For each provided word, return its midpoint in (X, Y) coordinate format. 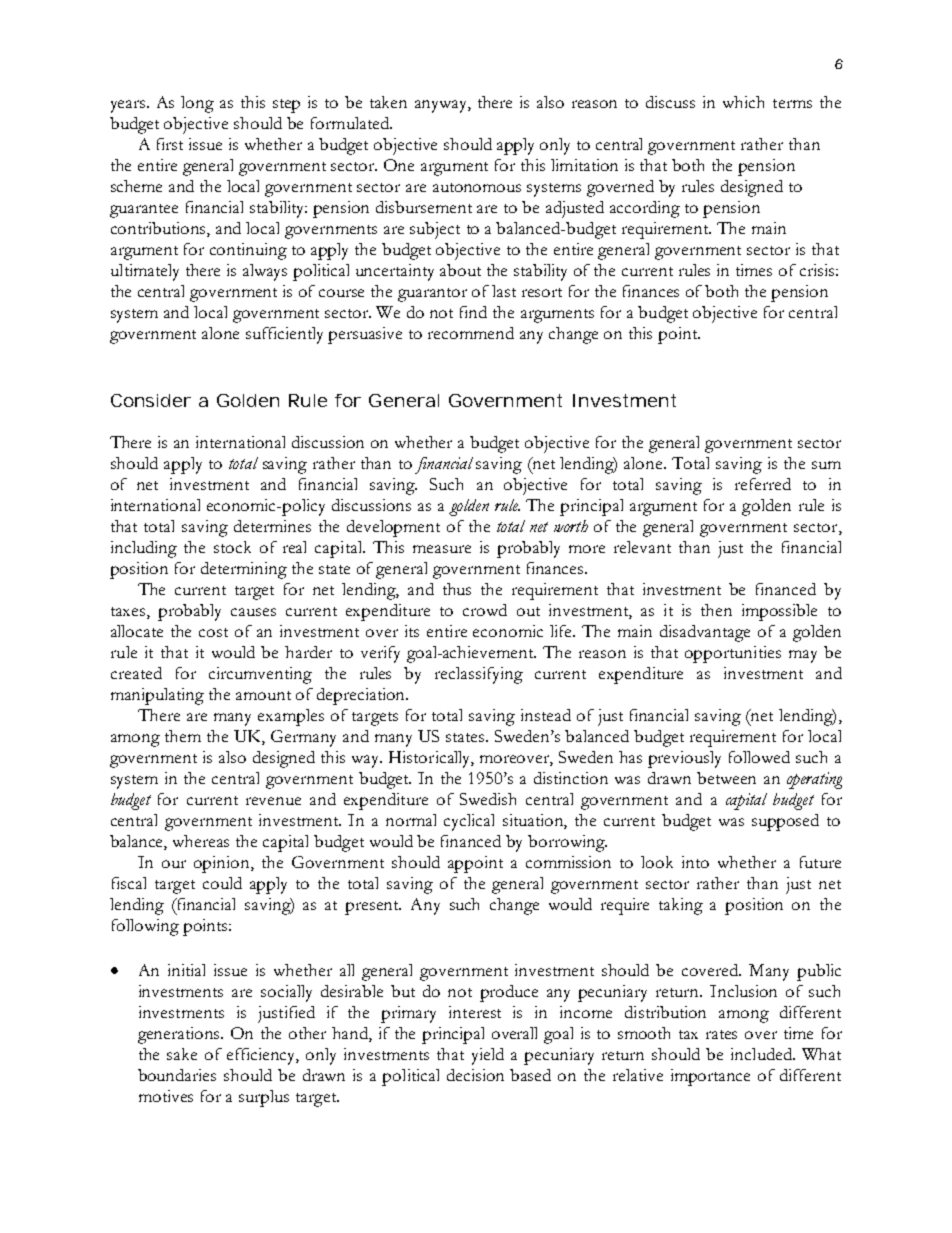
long (197, 104)
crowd (485, 610)
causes (253, 612)
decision (475, 1075)
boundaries (177, 1075)
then (716, 610)
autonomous (477, 187)
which (743, 102)
